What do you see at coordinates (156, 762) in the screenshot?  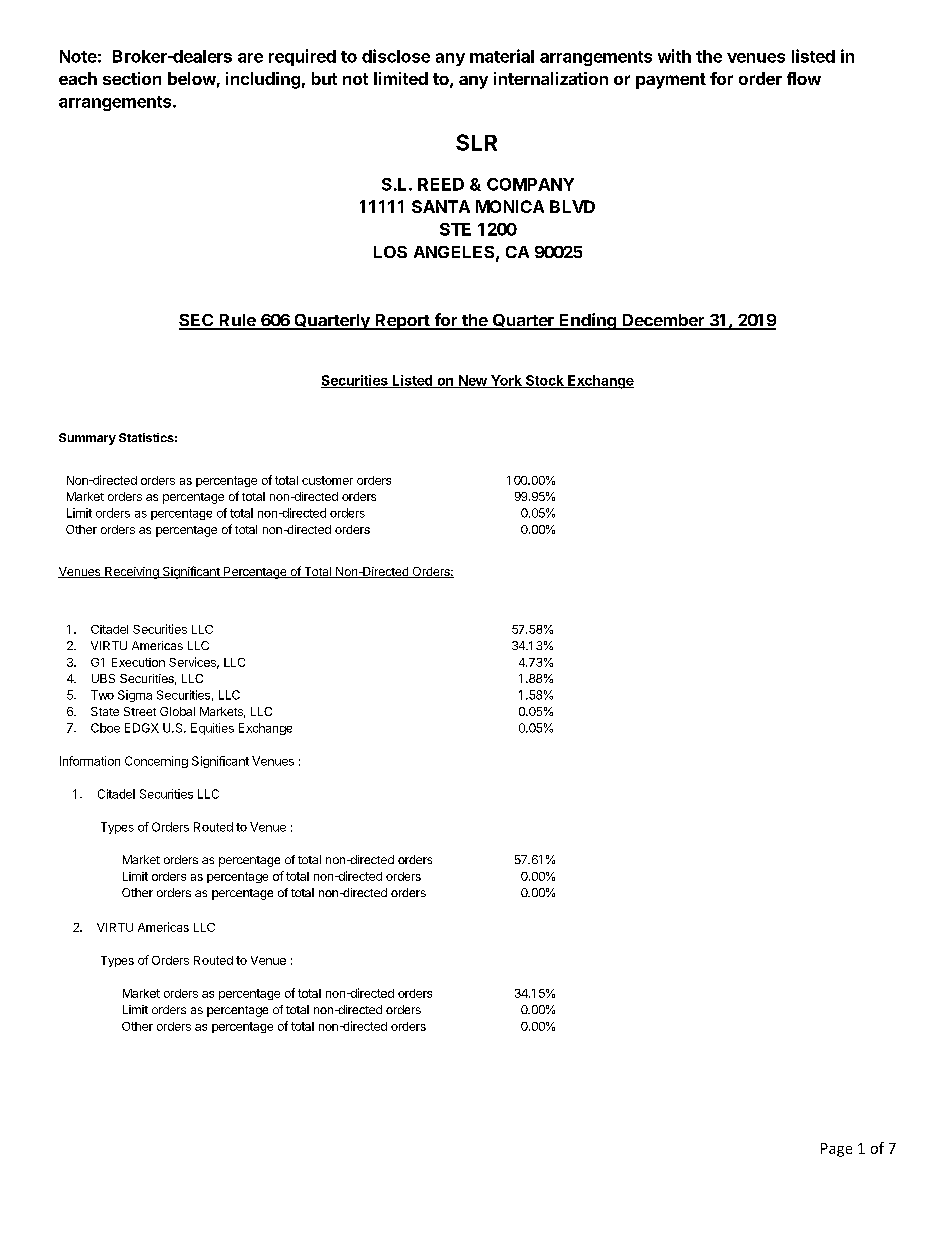 I see `Concerning` at bounding box center [156, 762].
